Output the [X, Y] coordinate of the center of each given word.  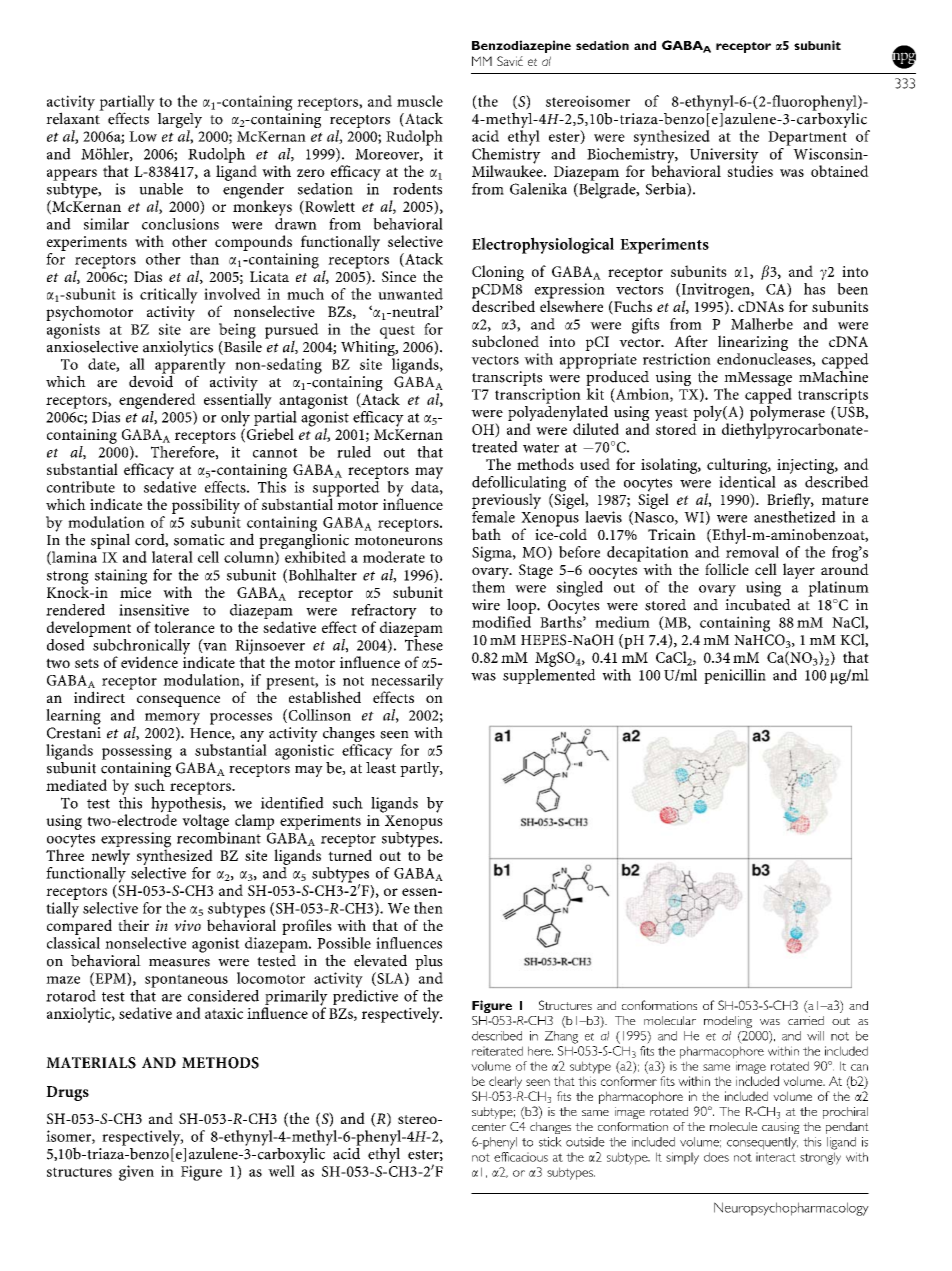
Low [143, 136]
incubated [758, 603]
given [136, 1173]
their [133, 925]
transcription [538, 397]
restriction [677, 359]
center [489, 1127]
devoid [152, 380]
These [424, 643]
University [724, 157]
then [428, 908]
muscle [420, 101]
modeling [728, 1022]
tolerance [184, 627]
